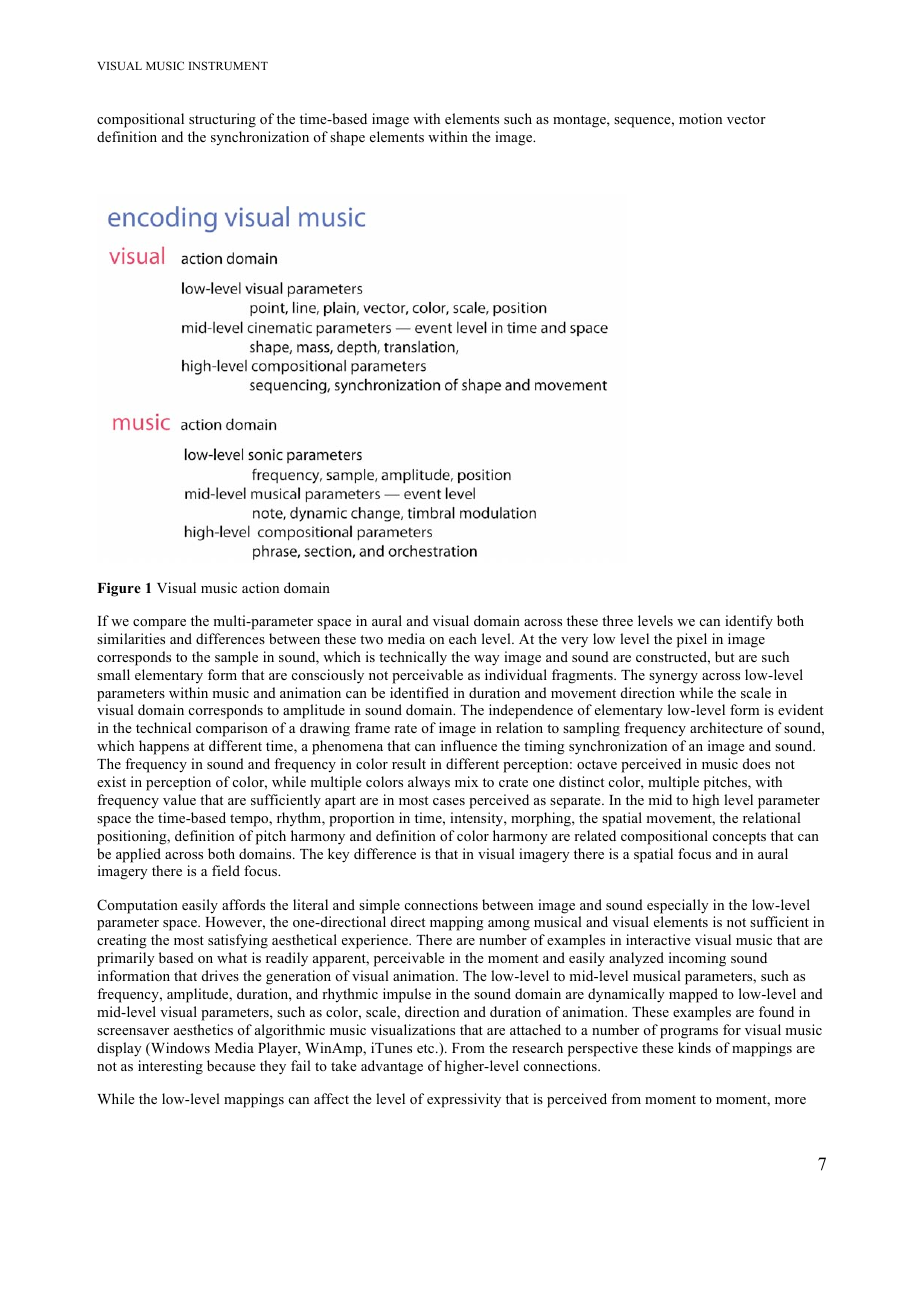 This image has width=924, height=1308. I want to click on structuring, so click(222, 120).
